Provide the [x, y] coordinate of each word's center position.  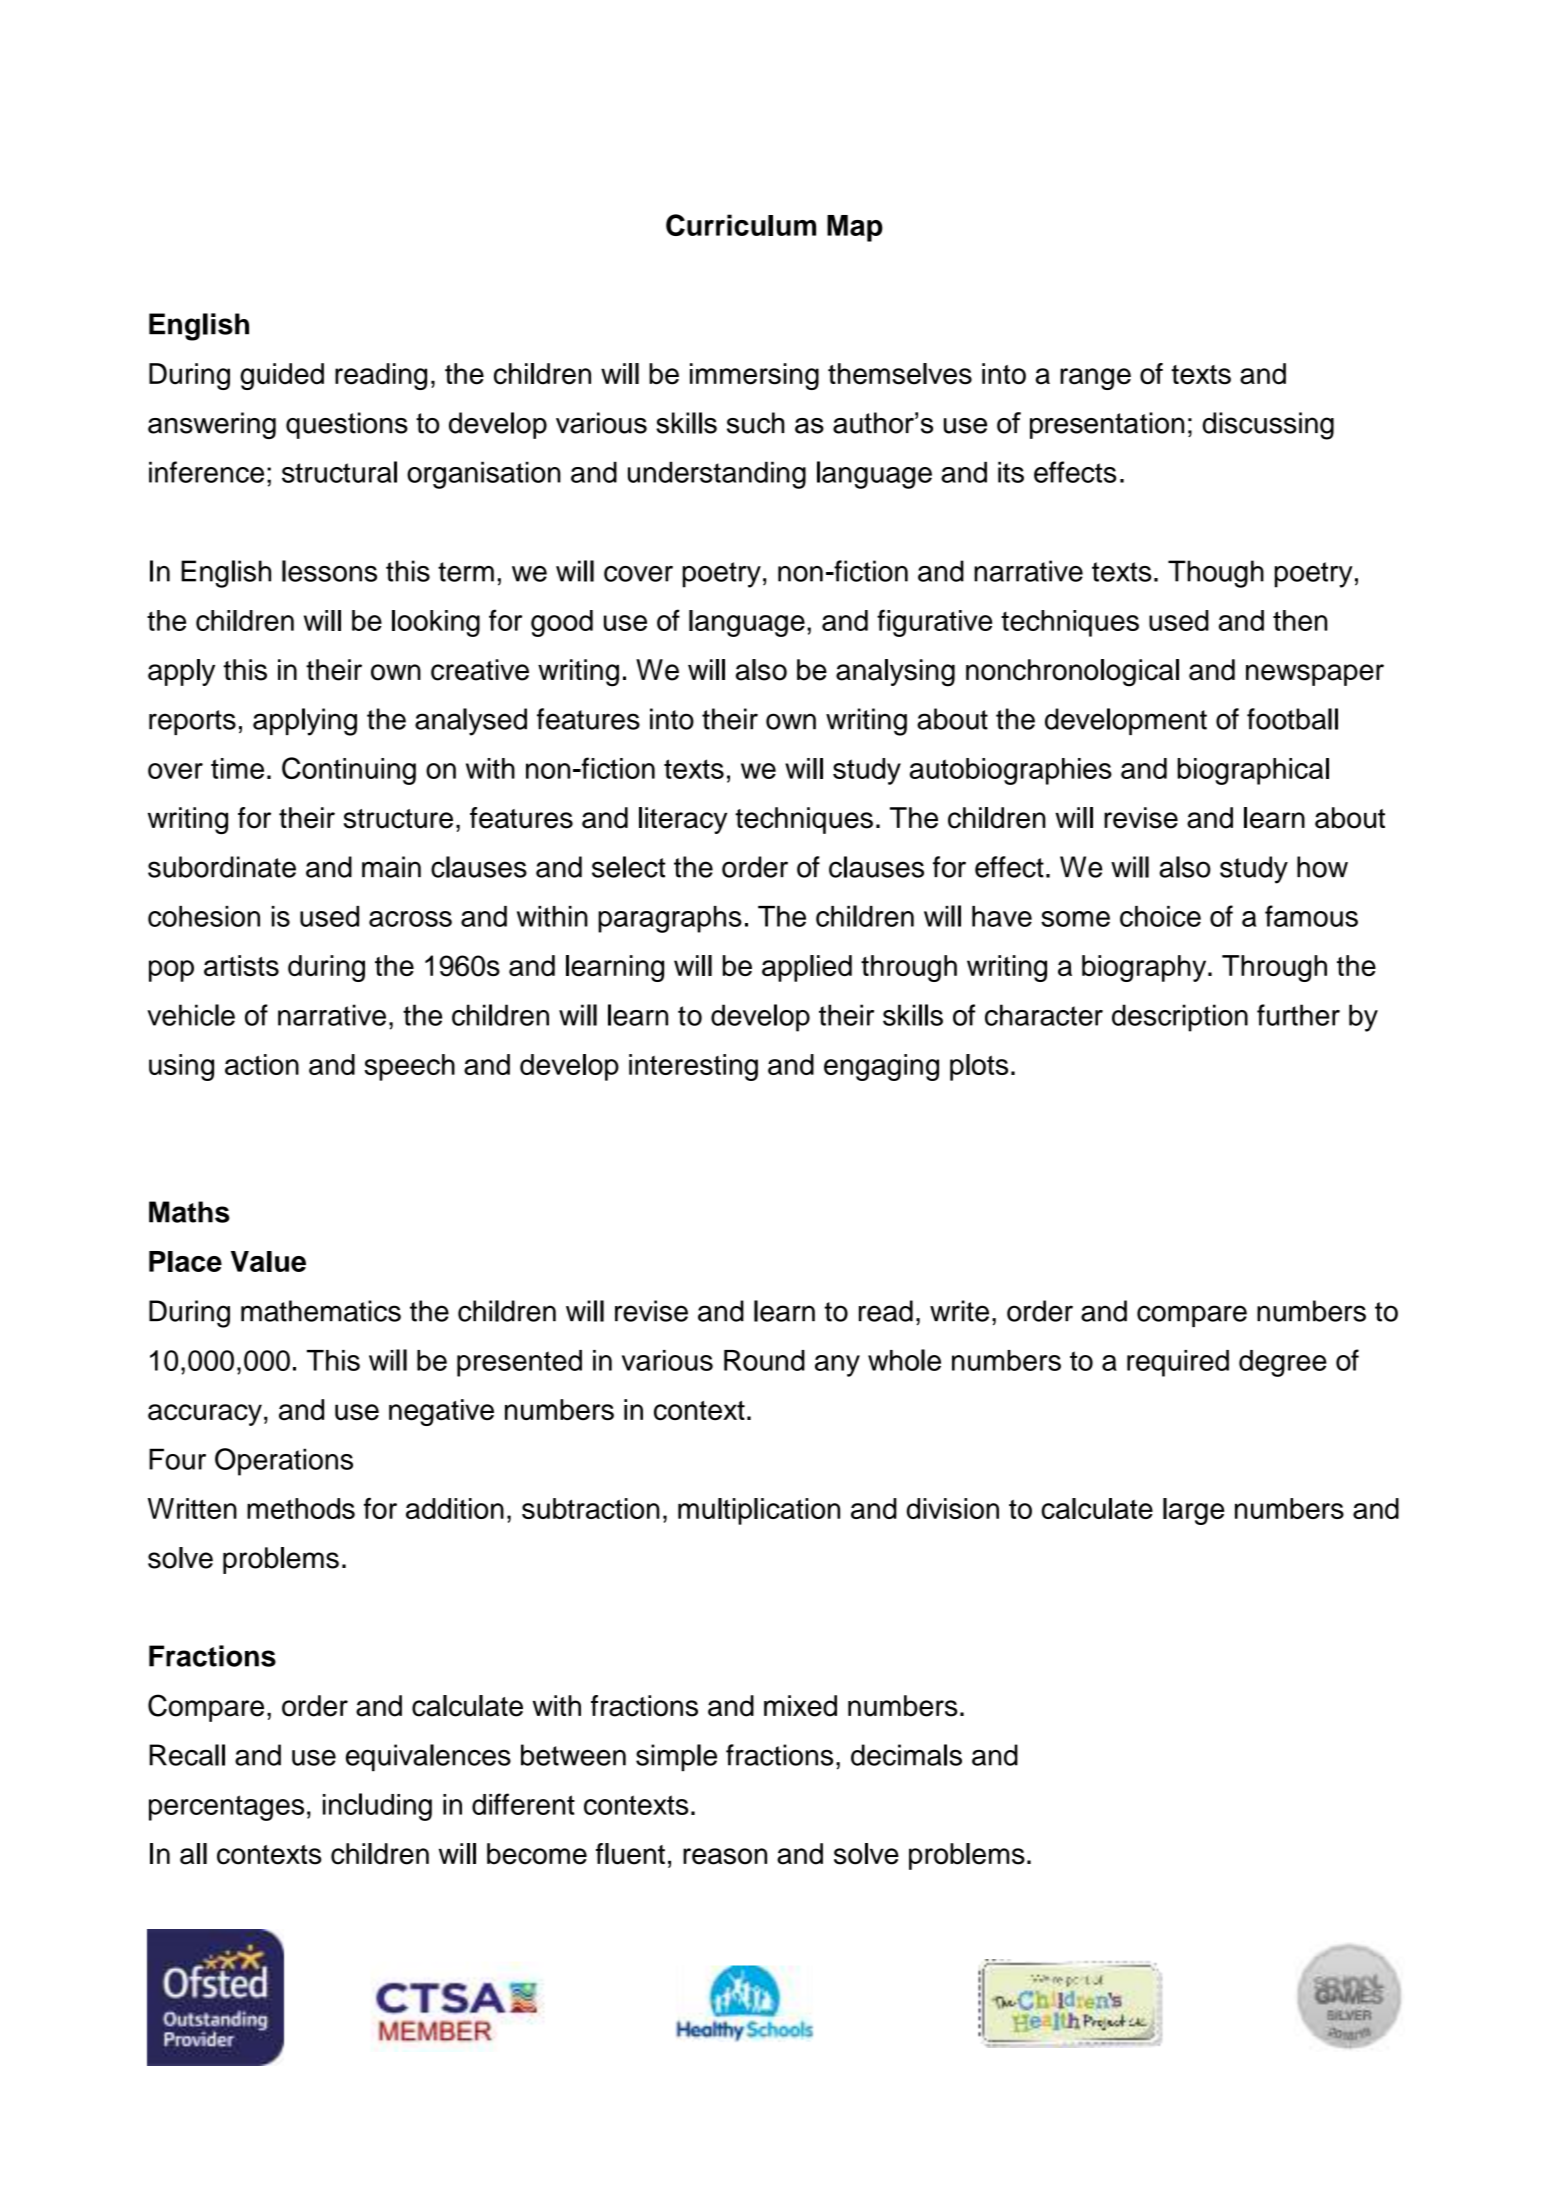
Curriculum [741, 225]
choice [1160, 916]
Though [1216, 574]
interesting [693, 1067]
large [1193, 1511]
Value [268, 1261]
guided [282, 376]
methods [301, 1508]
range [1095, 379]
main [391, 867]
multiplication [759, 1511]
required [1178, 1363]
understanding [717, 475]
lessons [329, 571]
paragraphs [670, 919]
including [377, 1807]
